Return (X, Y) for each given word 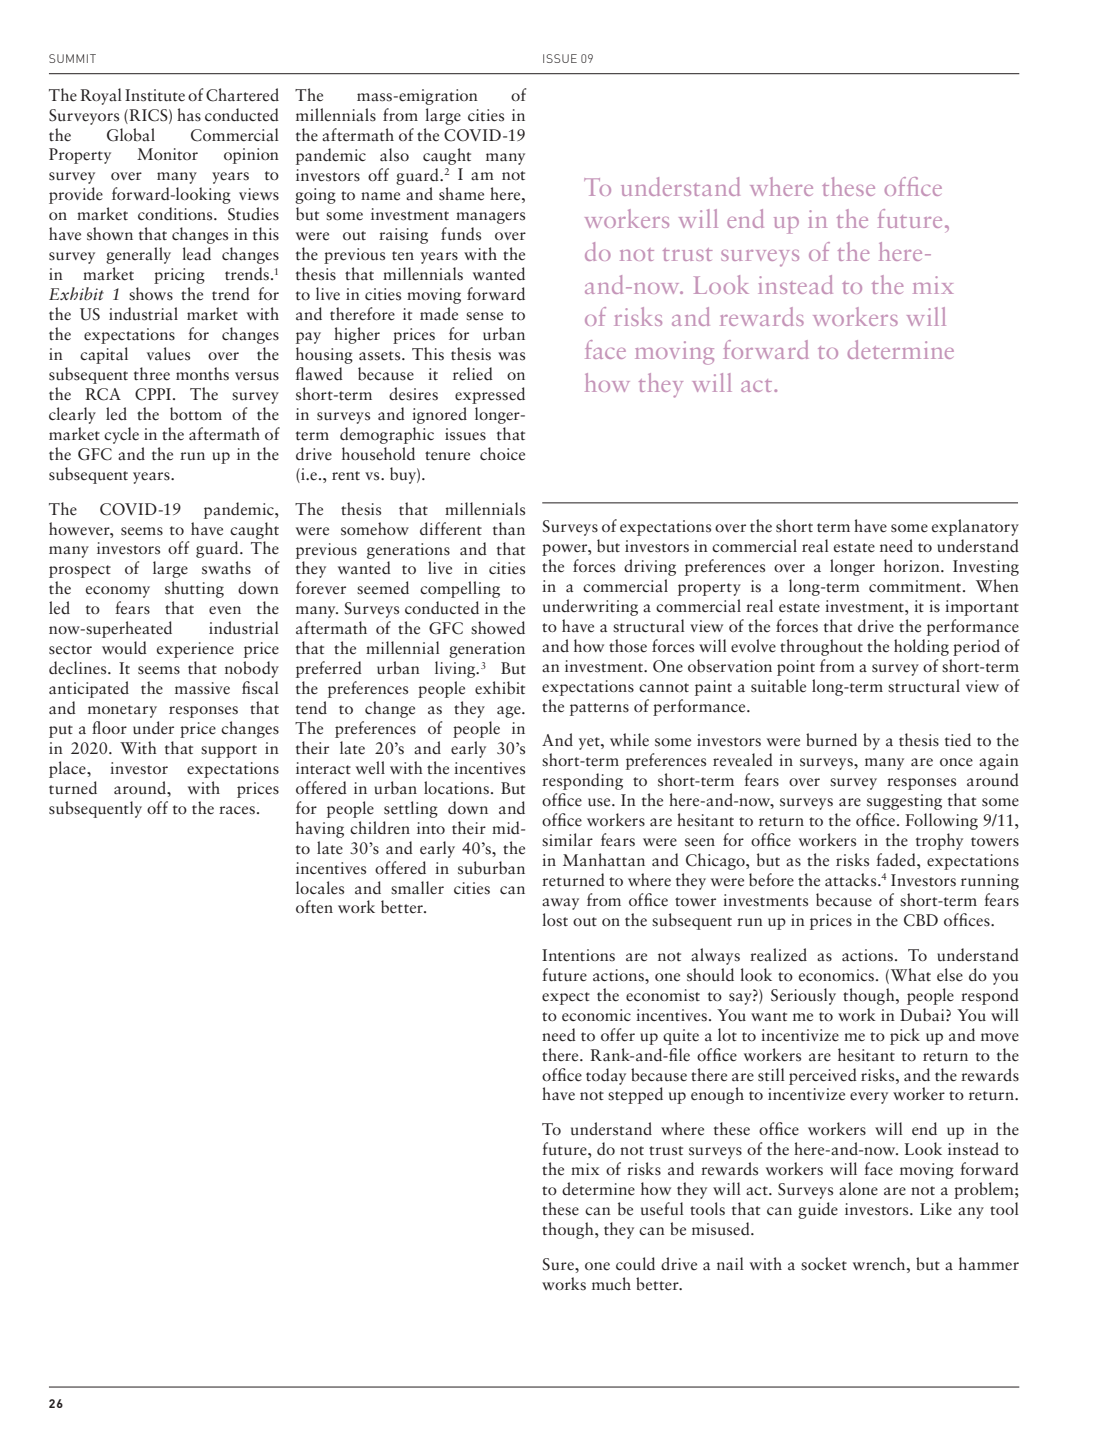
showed (498, 628)
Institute (155, 95)
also (394, 155)
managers (490, 218)
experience (195, 650)
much (611, 1284)
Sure (559, 1264)
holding (921, 647)
